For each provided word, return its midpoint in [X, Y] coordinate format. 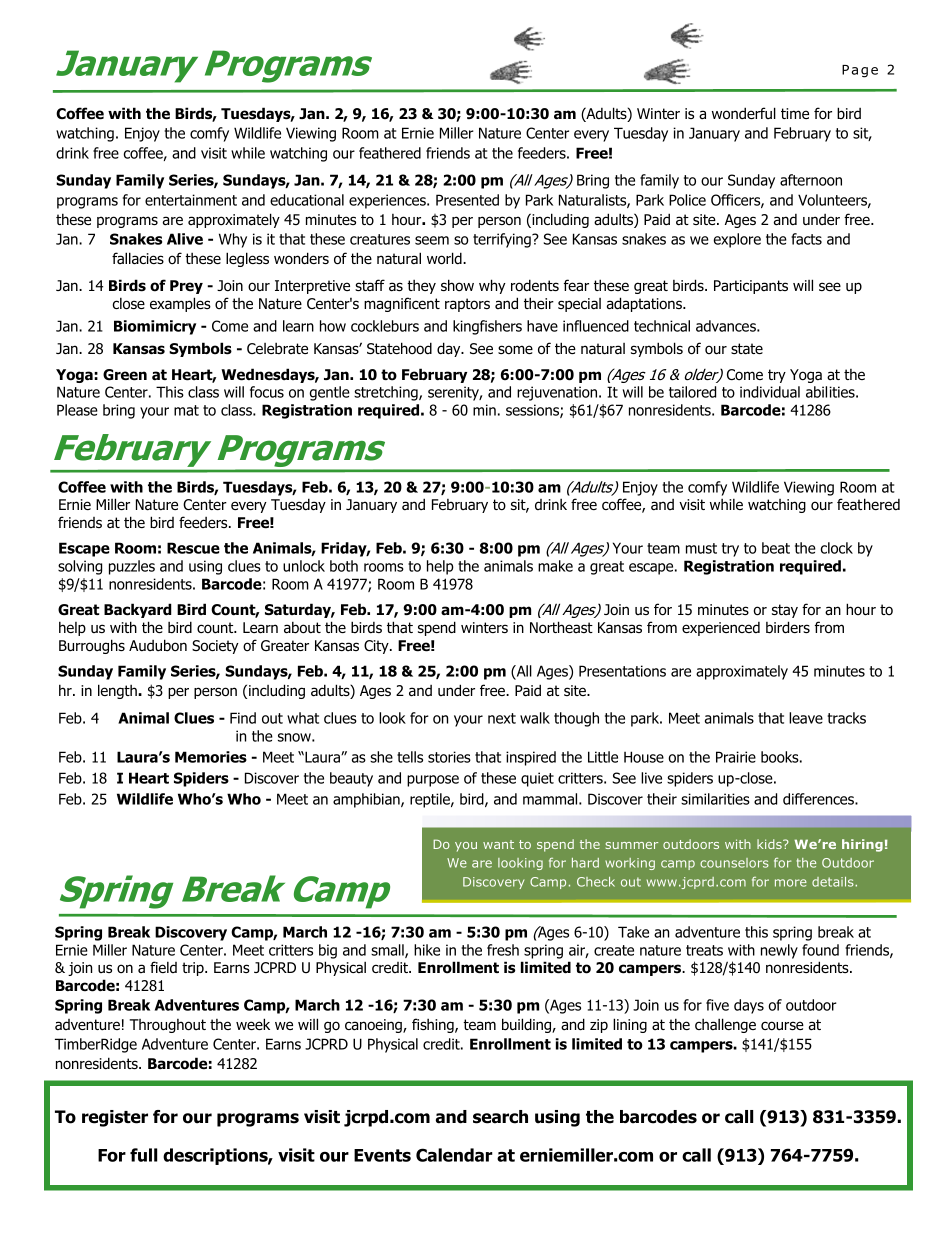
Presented [467, 200]
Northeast [561, 627]
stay [785, 611]
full [143, 1155]
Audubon [158, 645]
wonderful [744, 113]
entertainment [191, 200]
